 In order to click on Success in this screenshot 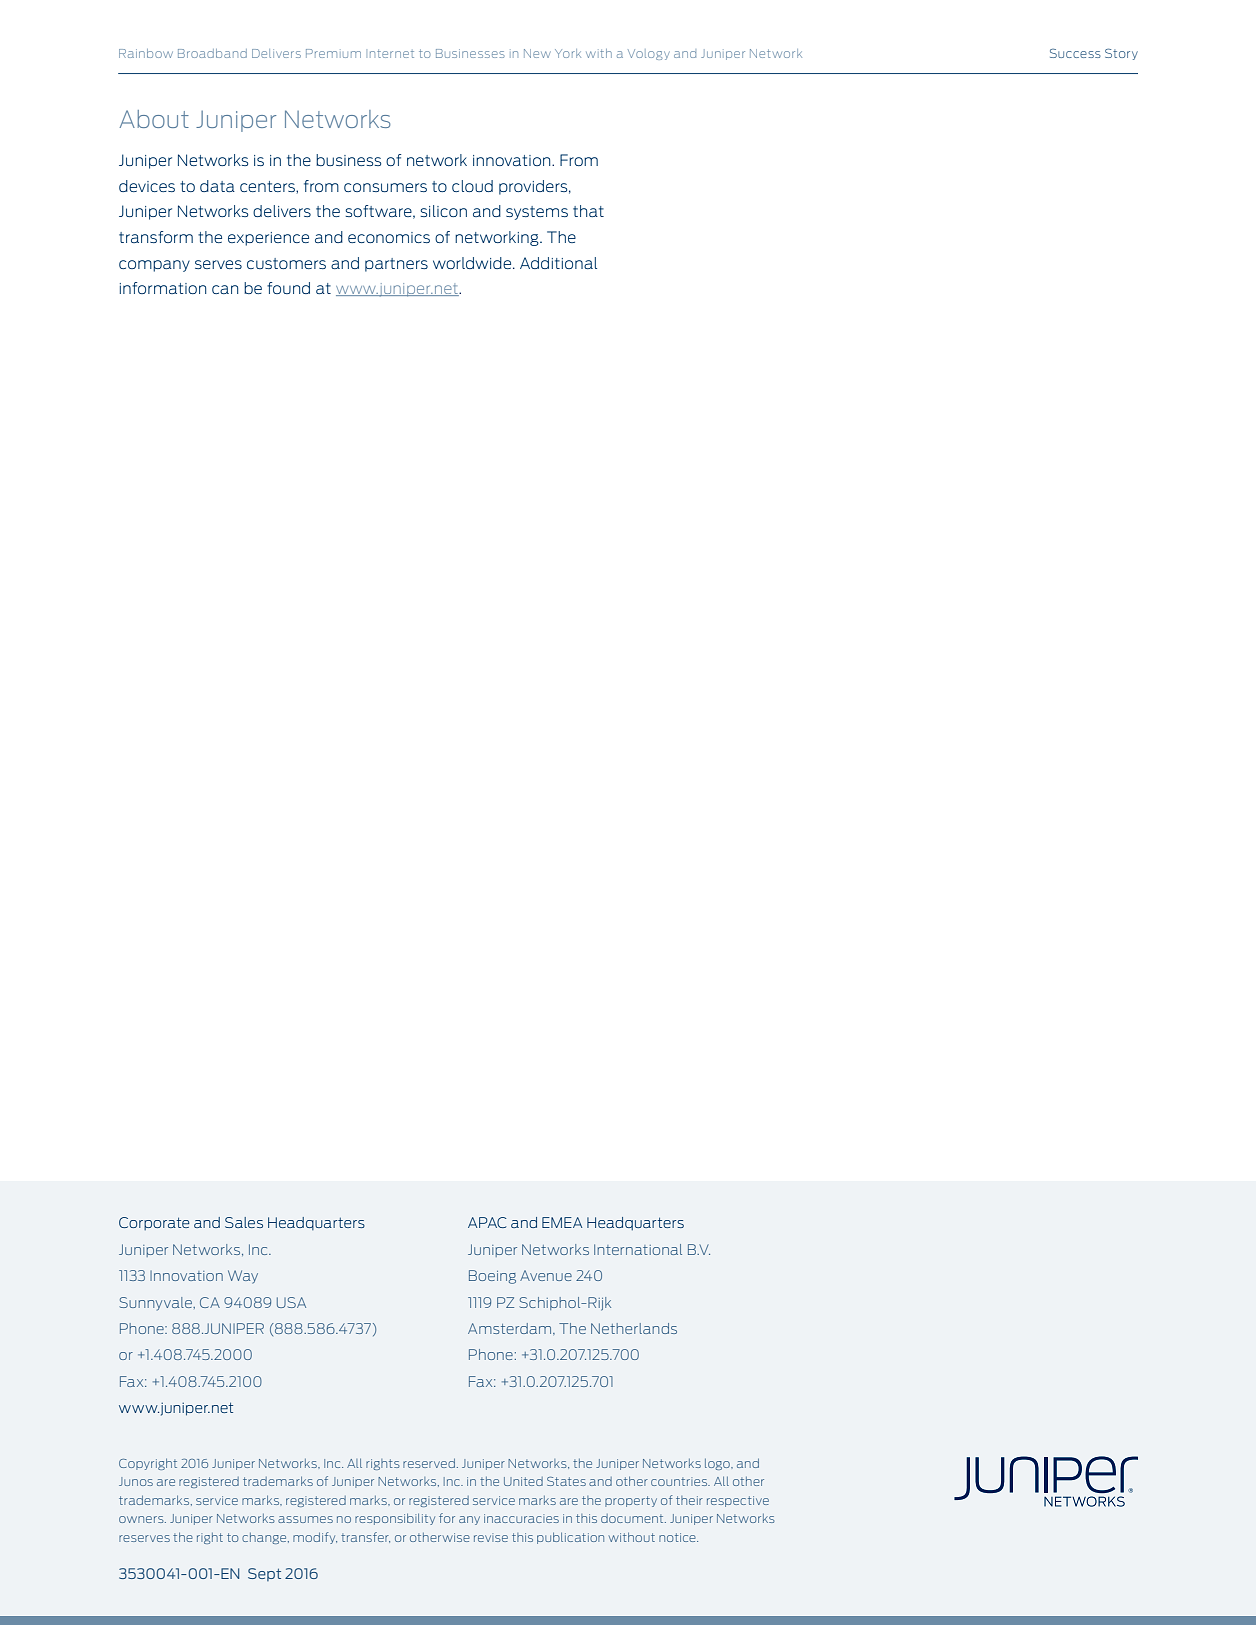, I will do `click(1075, 53)`.
